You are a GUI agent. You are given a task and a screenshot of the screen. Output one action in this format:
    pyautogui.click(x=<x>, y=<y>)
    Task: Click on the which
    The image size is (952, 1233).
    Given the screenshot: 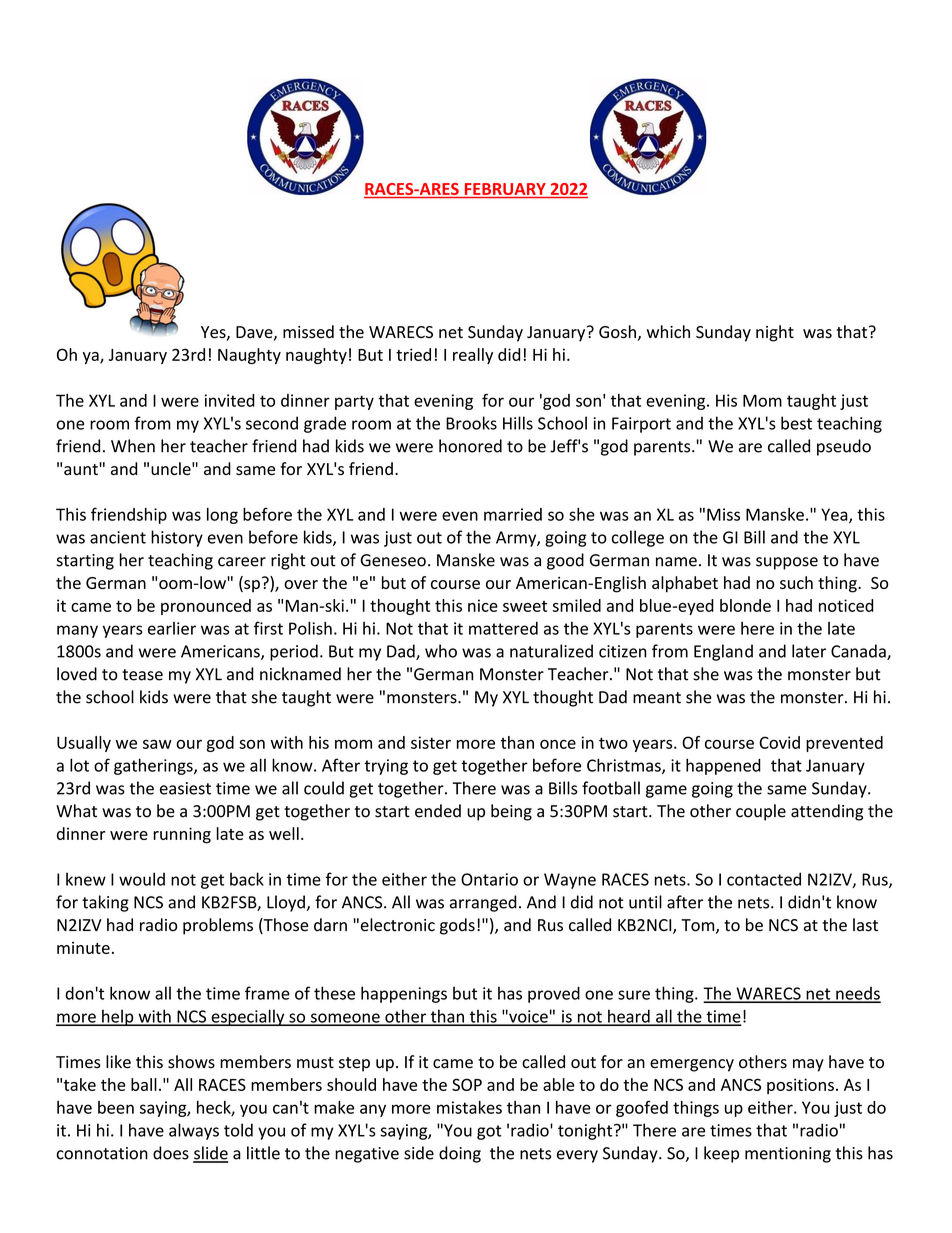 What is the action you would take?
    pyautogui.click(x=668, y=331)
